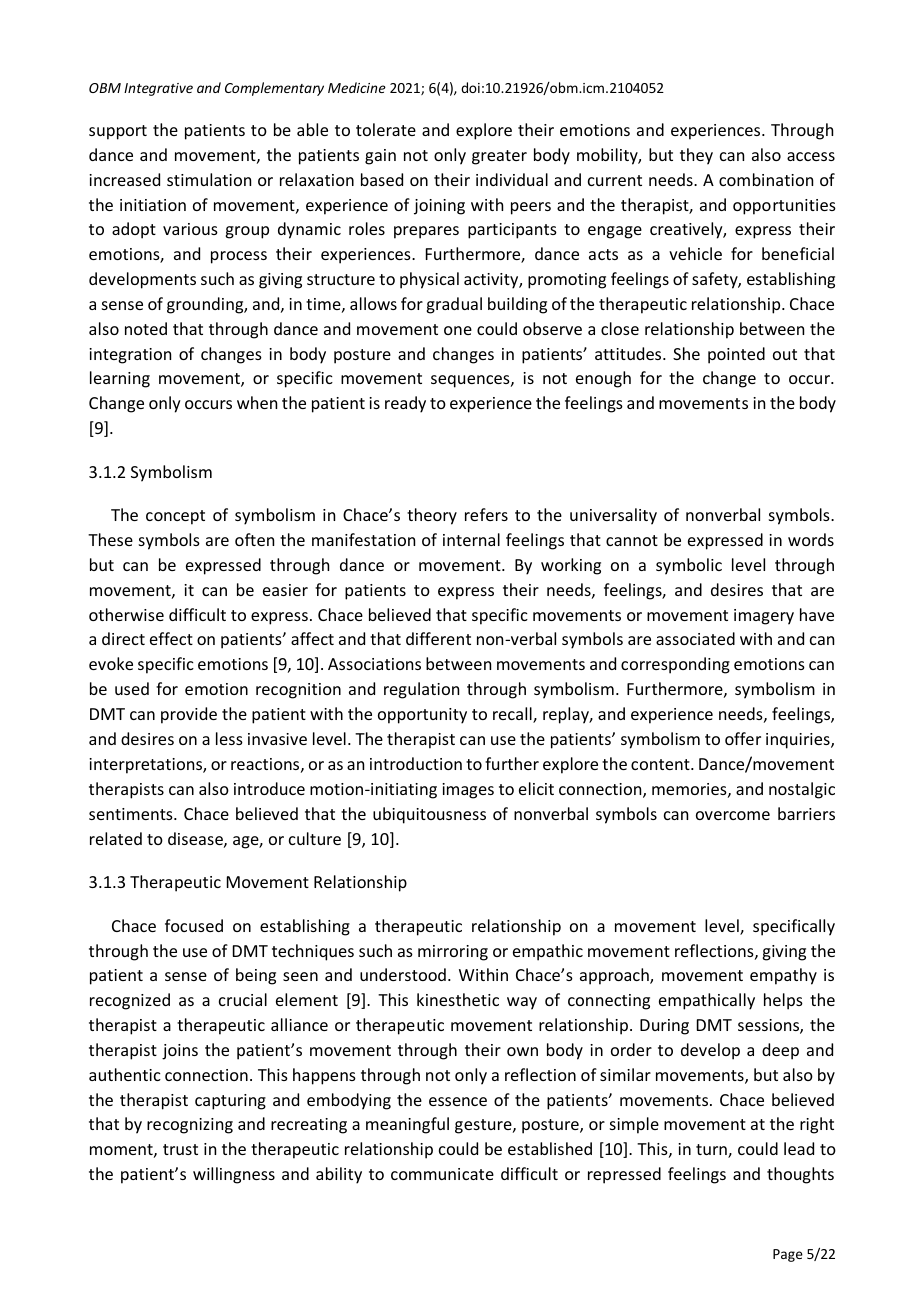 Image resolution: width=924 pixels, height=1308 pixels. I want to click on greater, so click(499, 157).
